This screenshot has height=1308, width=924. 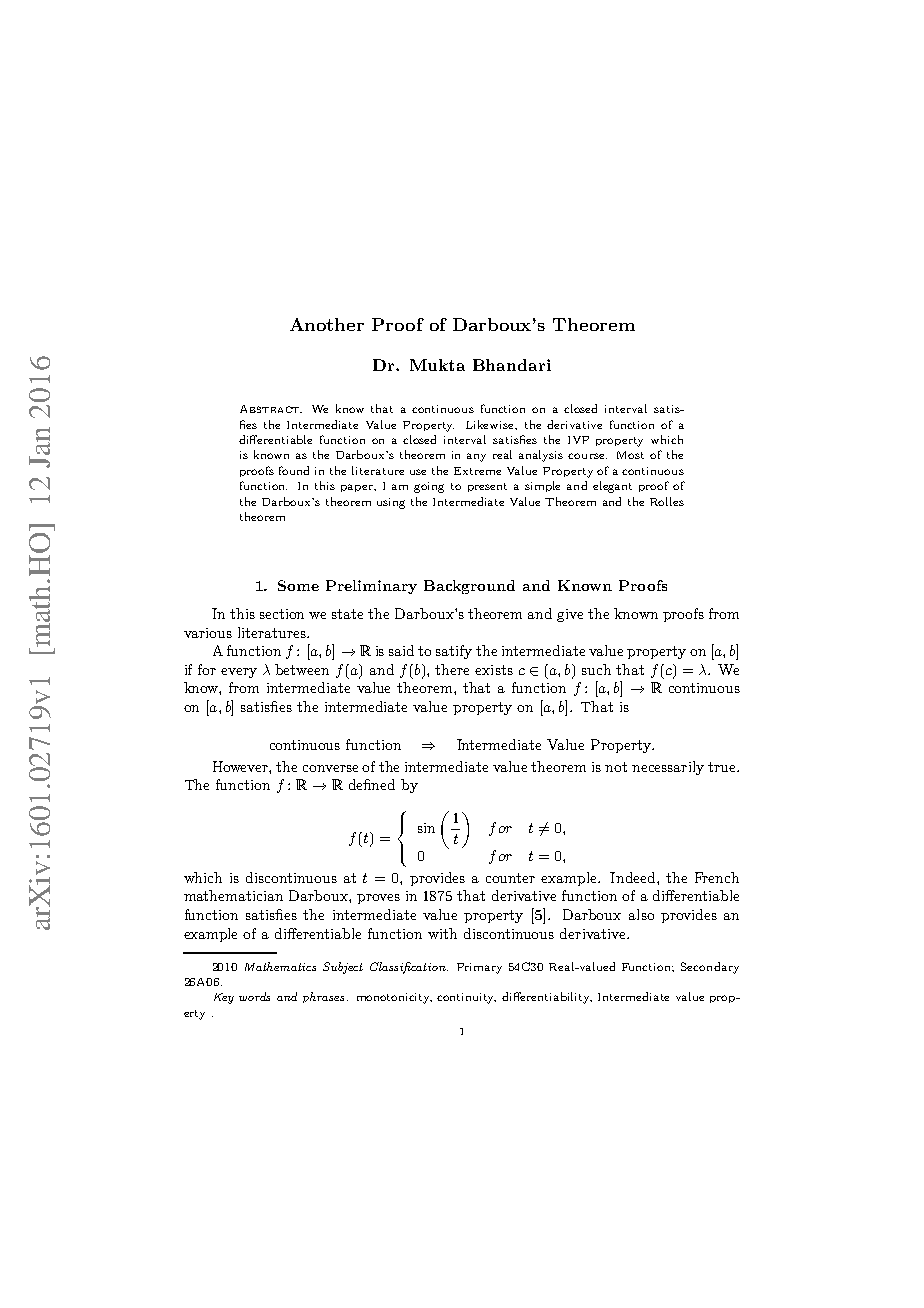 What do you see at coordinates (596, 669) in the screenshot?
I see `such` at bounding box center [596, 669].
